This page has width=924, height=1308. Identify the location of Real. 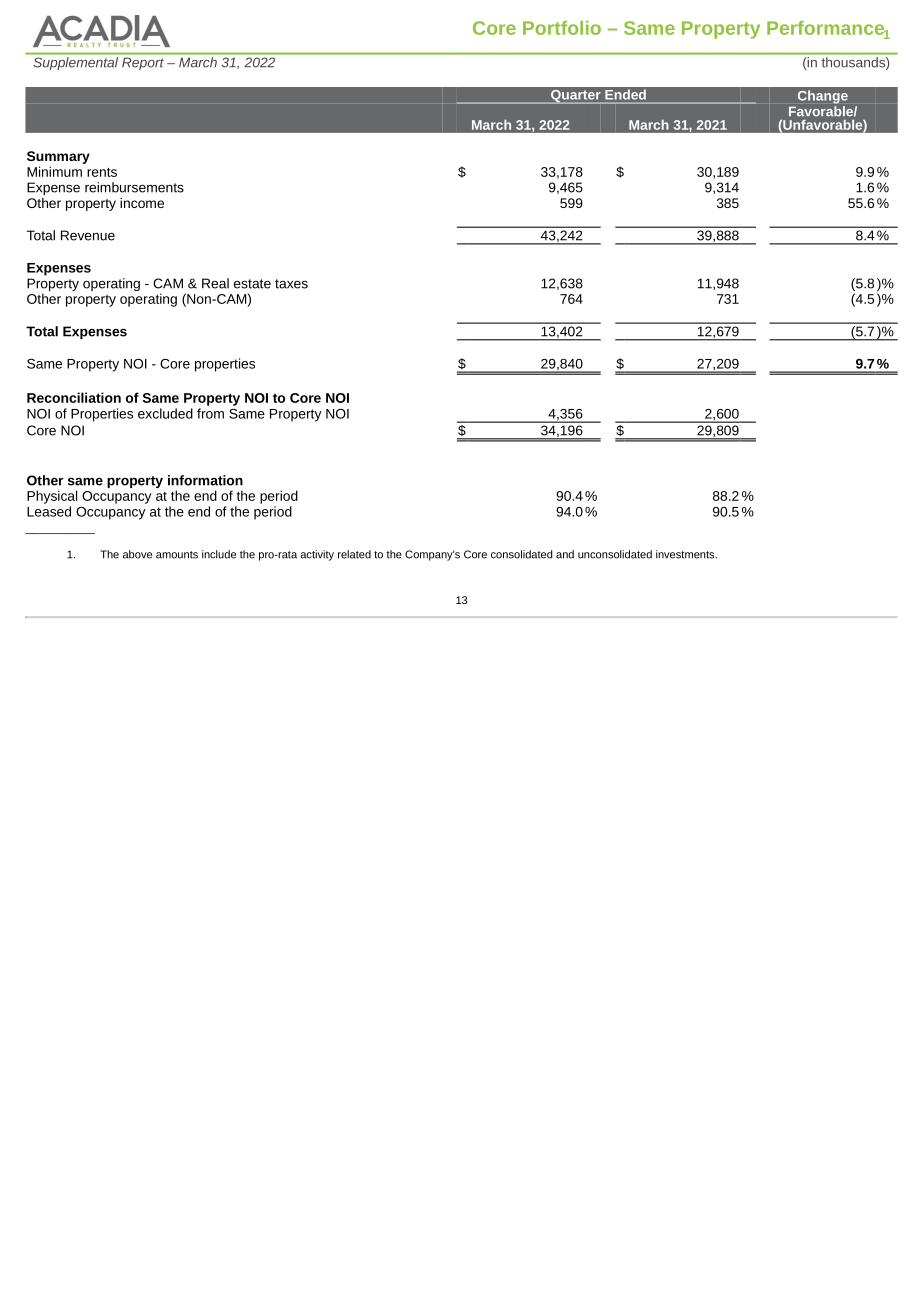
(215, 283).
